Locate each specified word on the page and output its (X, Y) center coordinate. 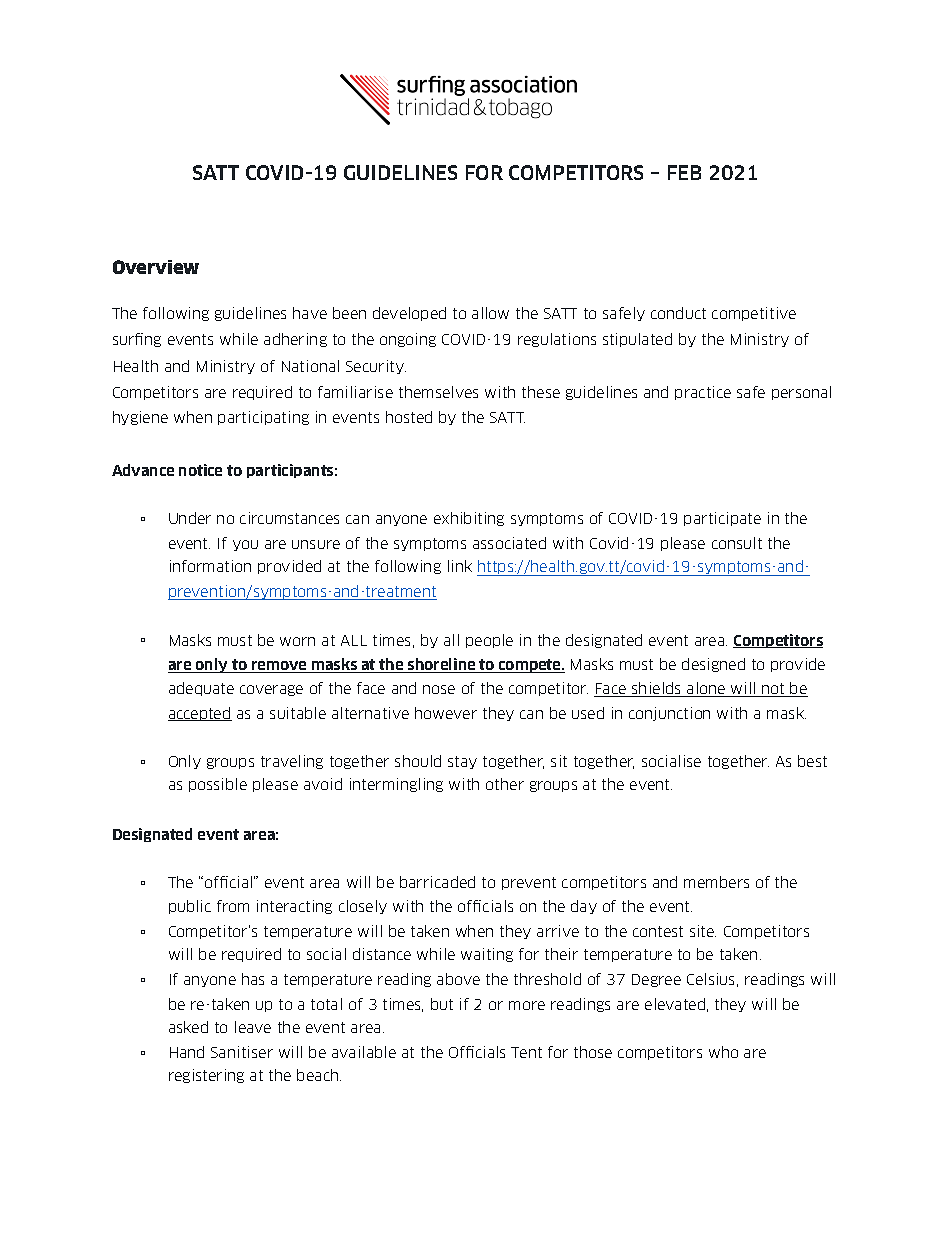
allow (490, 313)
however (446, 713)
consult (737, 543)
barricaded (437, 882)
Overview (156, 267)
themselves (438, 392)
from (233, 906)
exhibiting (469, 519)
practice (703, 393)
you (245, 545)
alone (706, 689)
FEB (684, 172)
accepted (200, 714)
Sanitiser (242, 1052)
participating (263, 418)
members (716, 882)
